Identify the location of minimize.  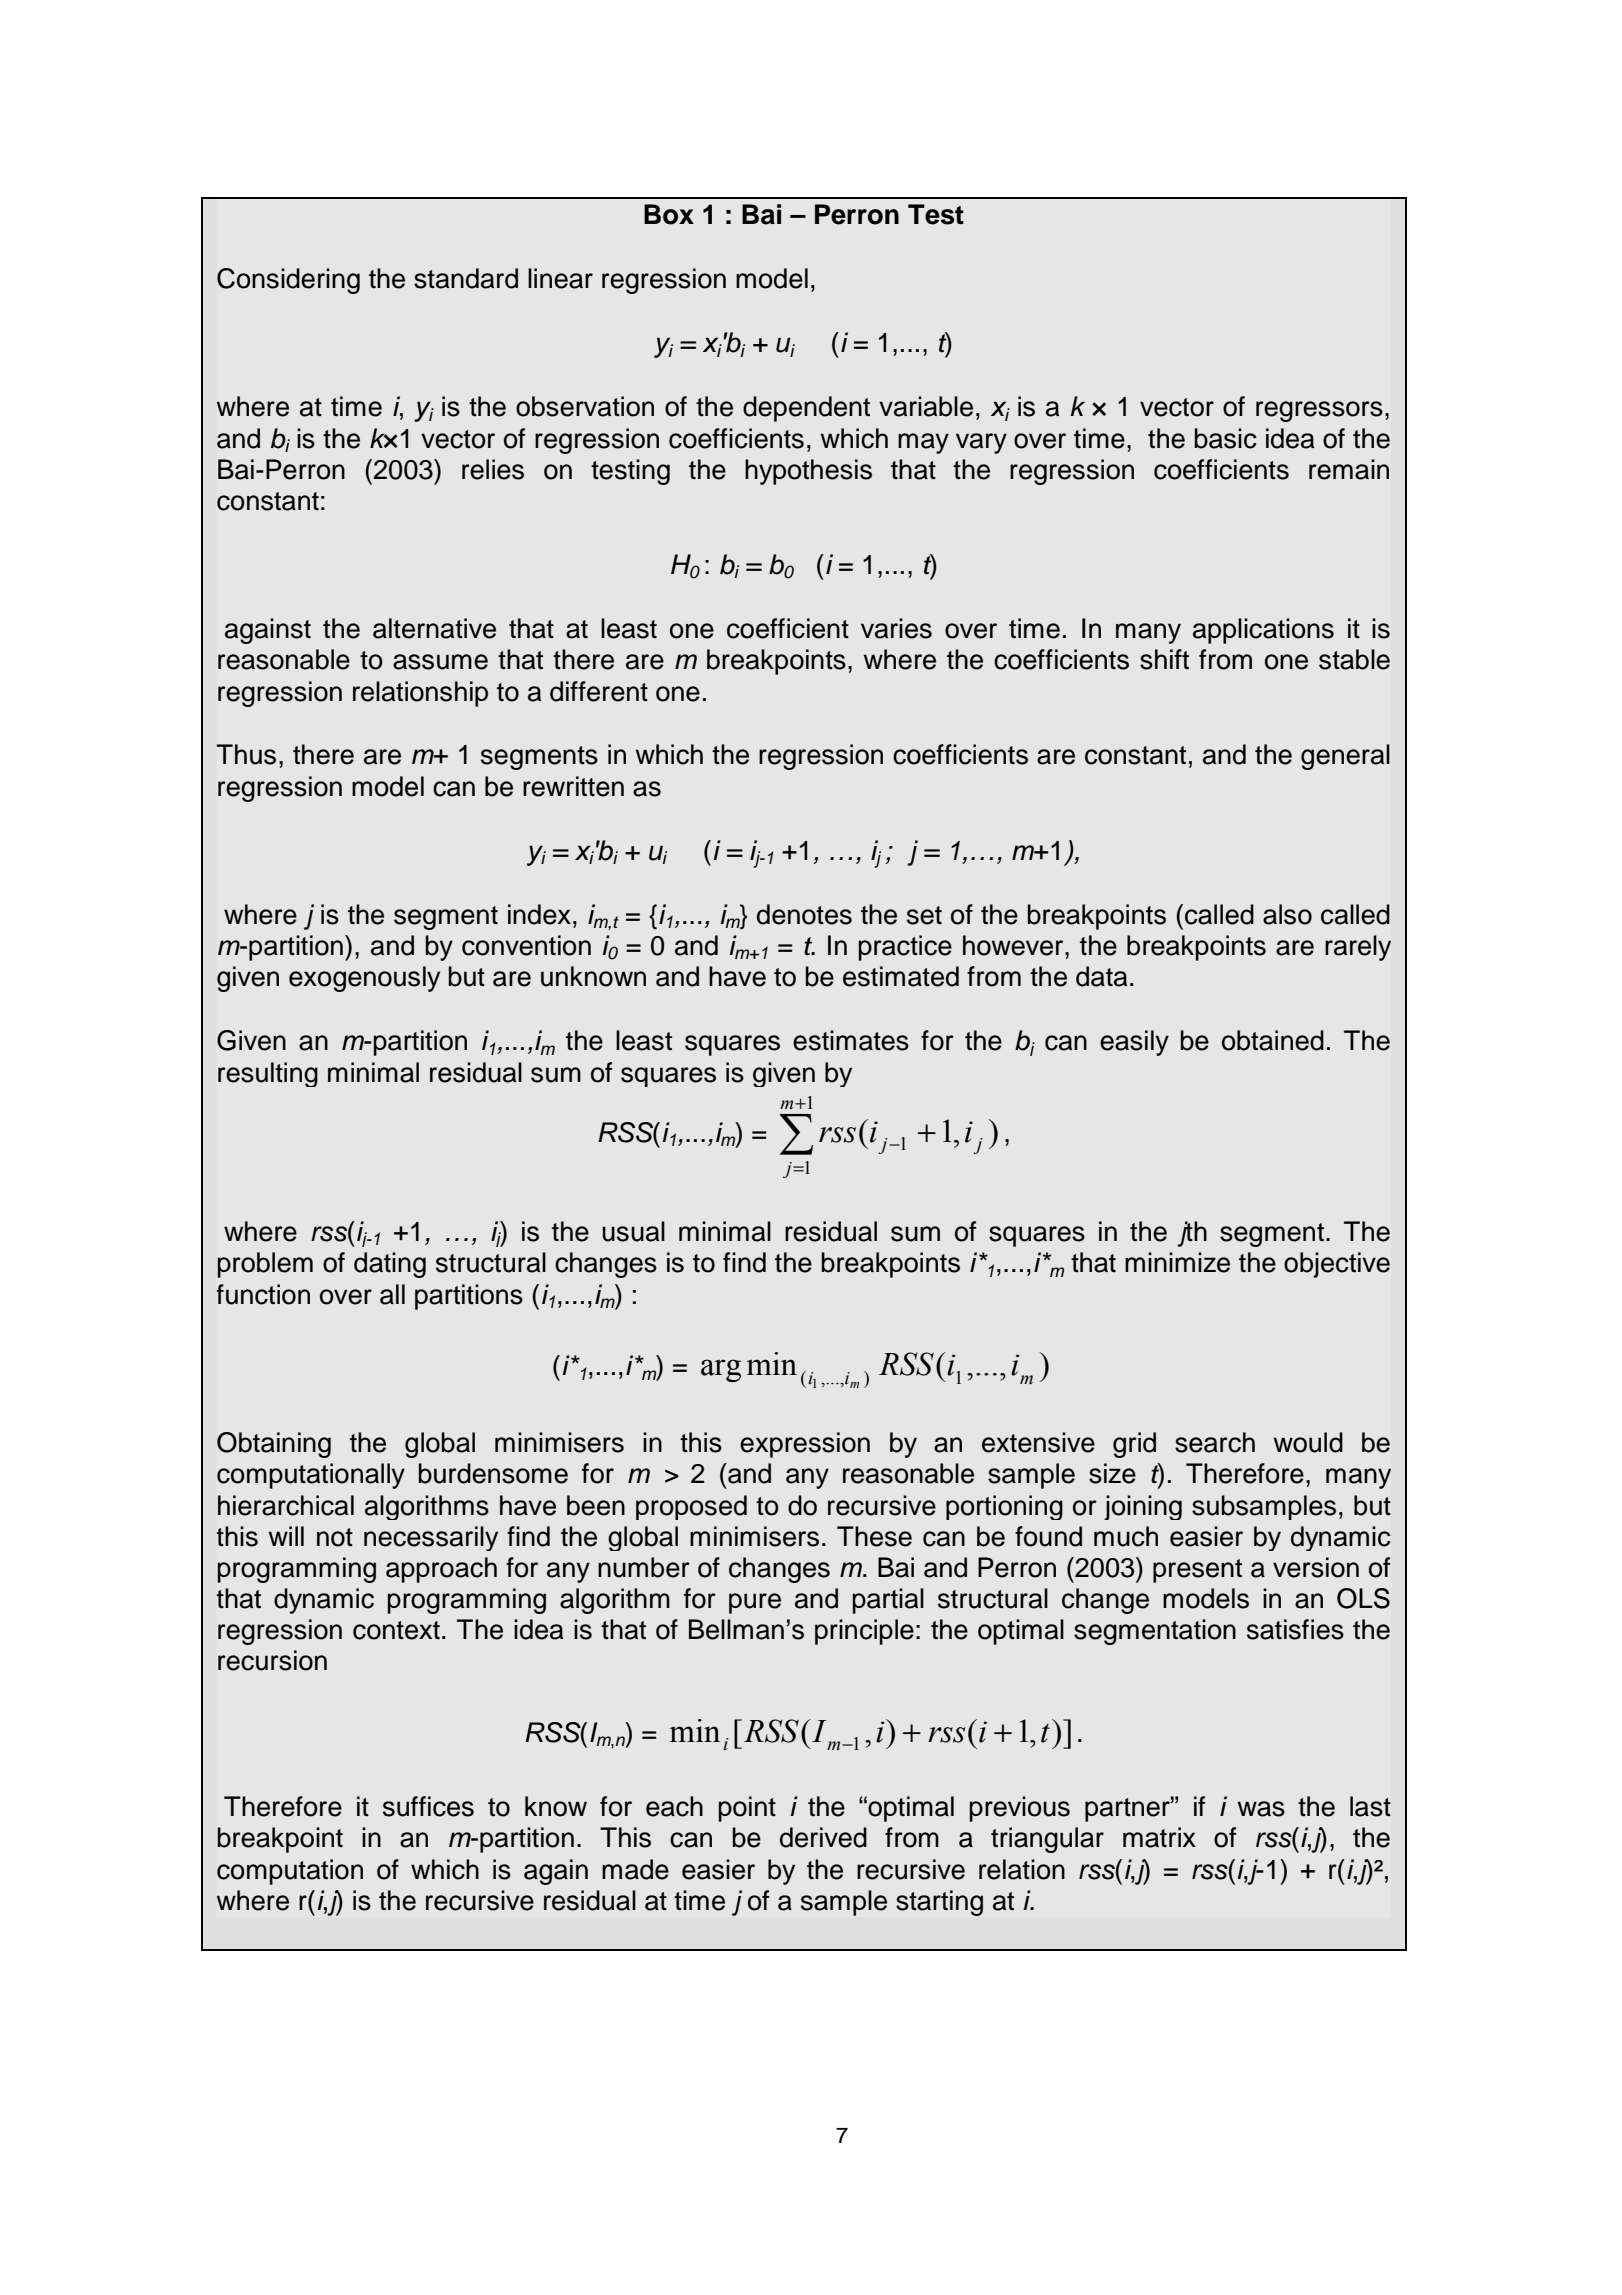
(1177, 1262).
